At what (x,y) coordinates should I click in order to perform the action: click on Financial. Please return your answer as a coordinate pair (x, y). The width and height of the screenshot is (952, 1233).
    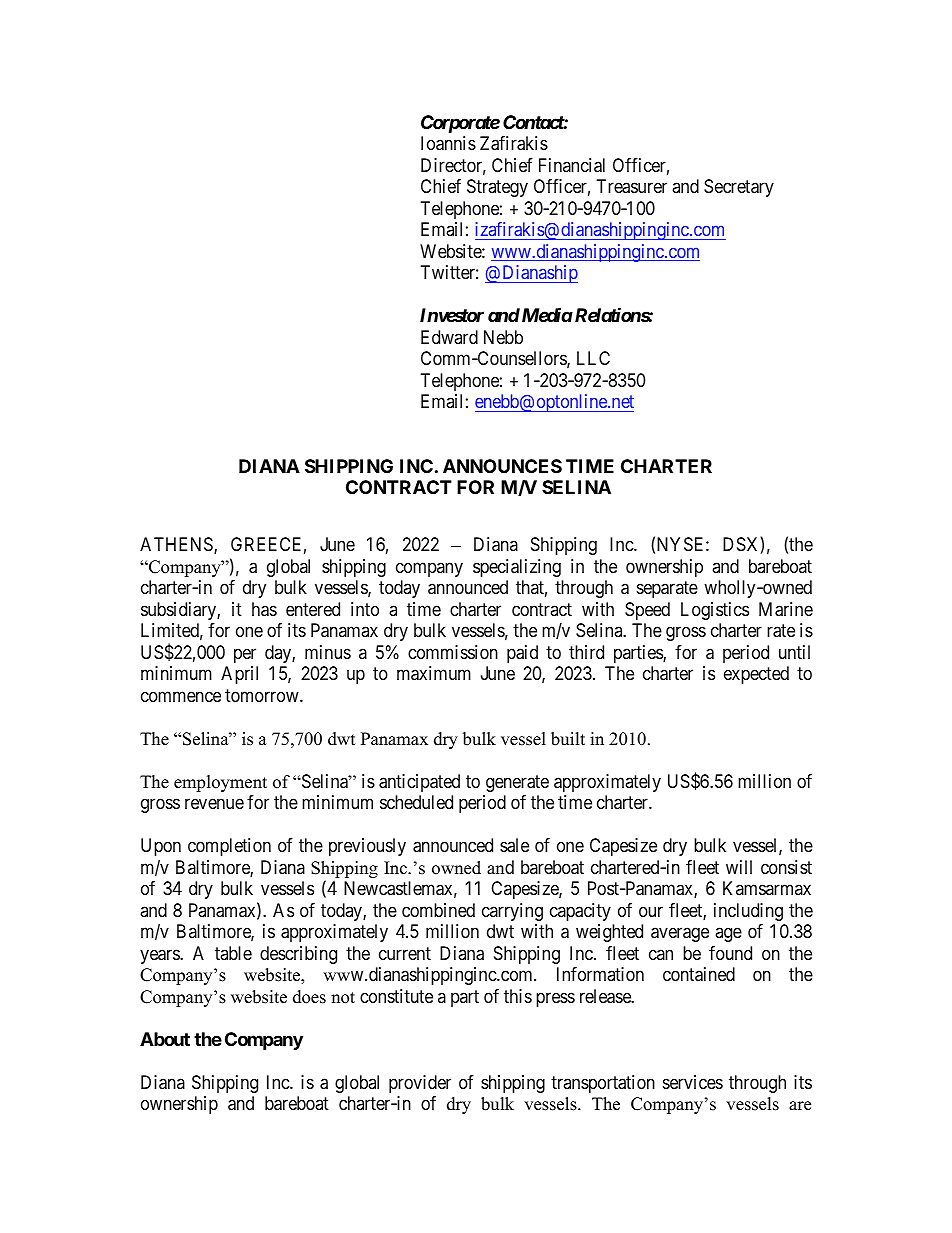
    Looking at the image, I should click on (572, 165).
